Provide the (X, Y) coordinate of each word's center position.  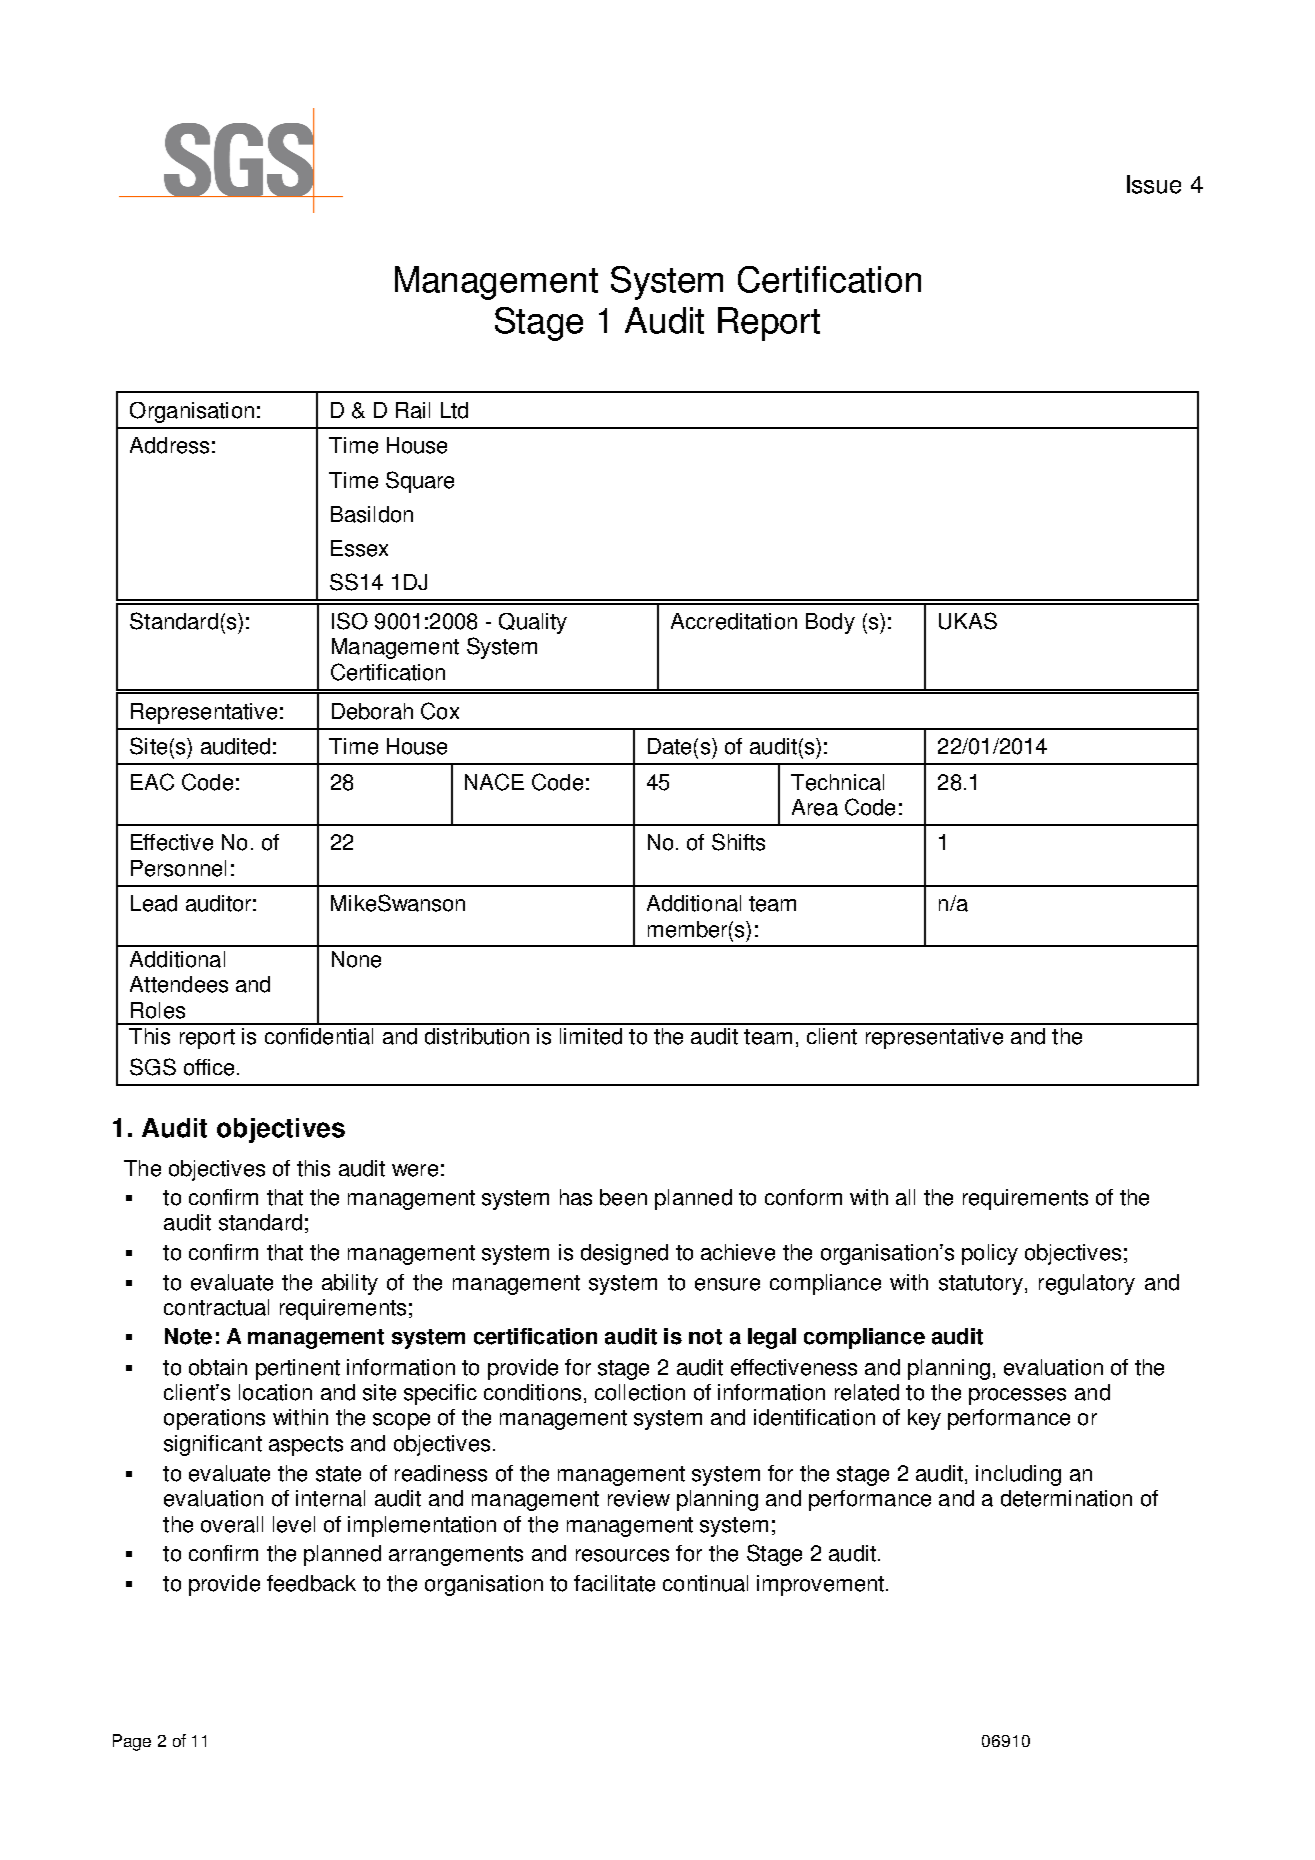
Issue (1154, 184)
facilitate (614, 1583)
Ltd (454, 410)
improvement (820, 1585)
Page (132, 1742)
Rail (413, 410)
